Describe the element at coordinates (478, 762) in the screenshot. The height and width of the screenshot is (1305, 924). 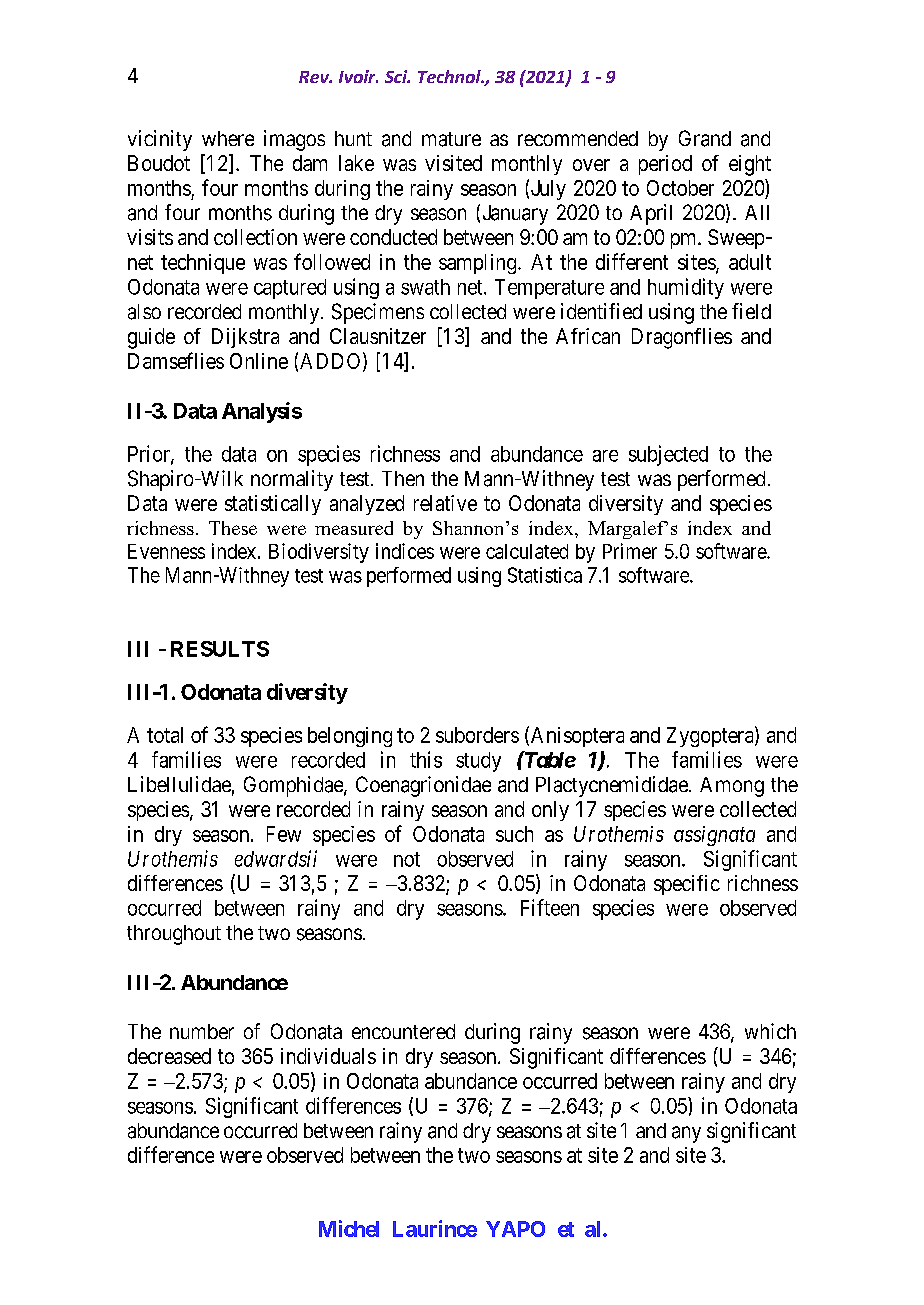
I see `study` at that location.
